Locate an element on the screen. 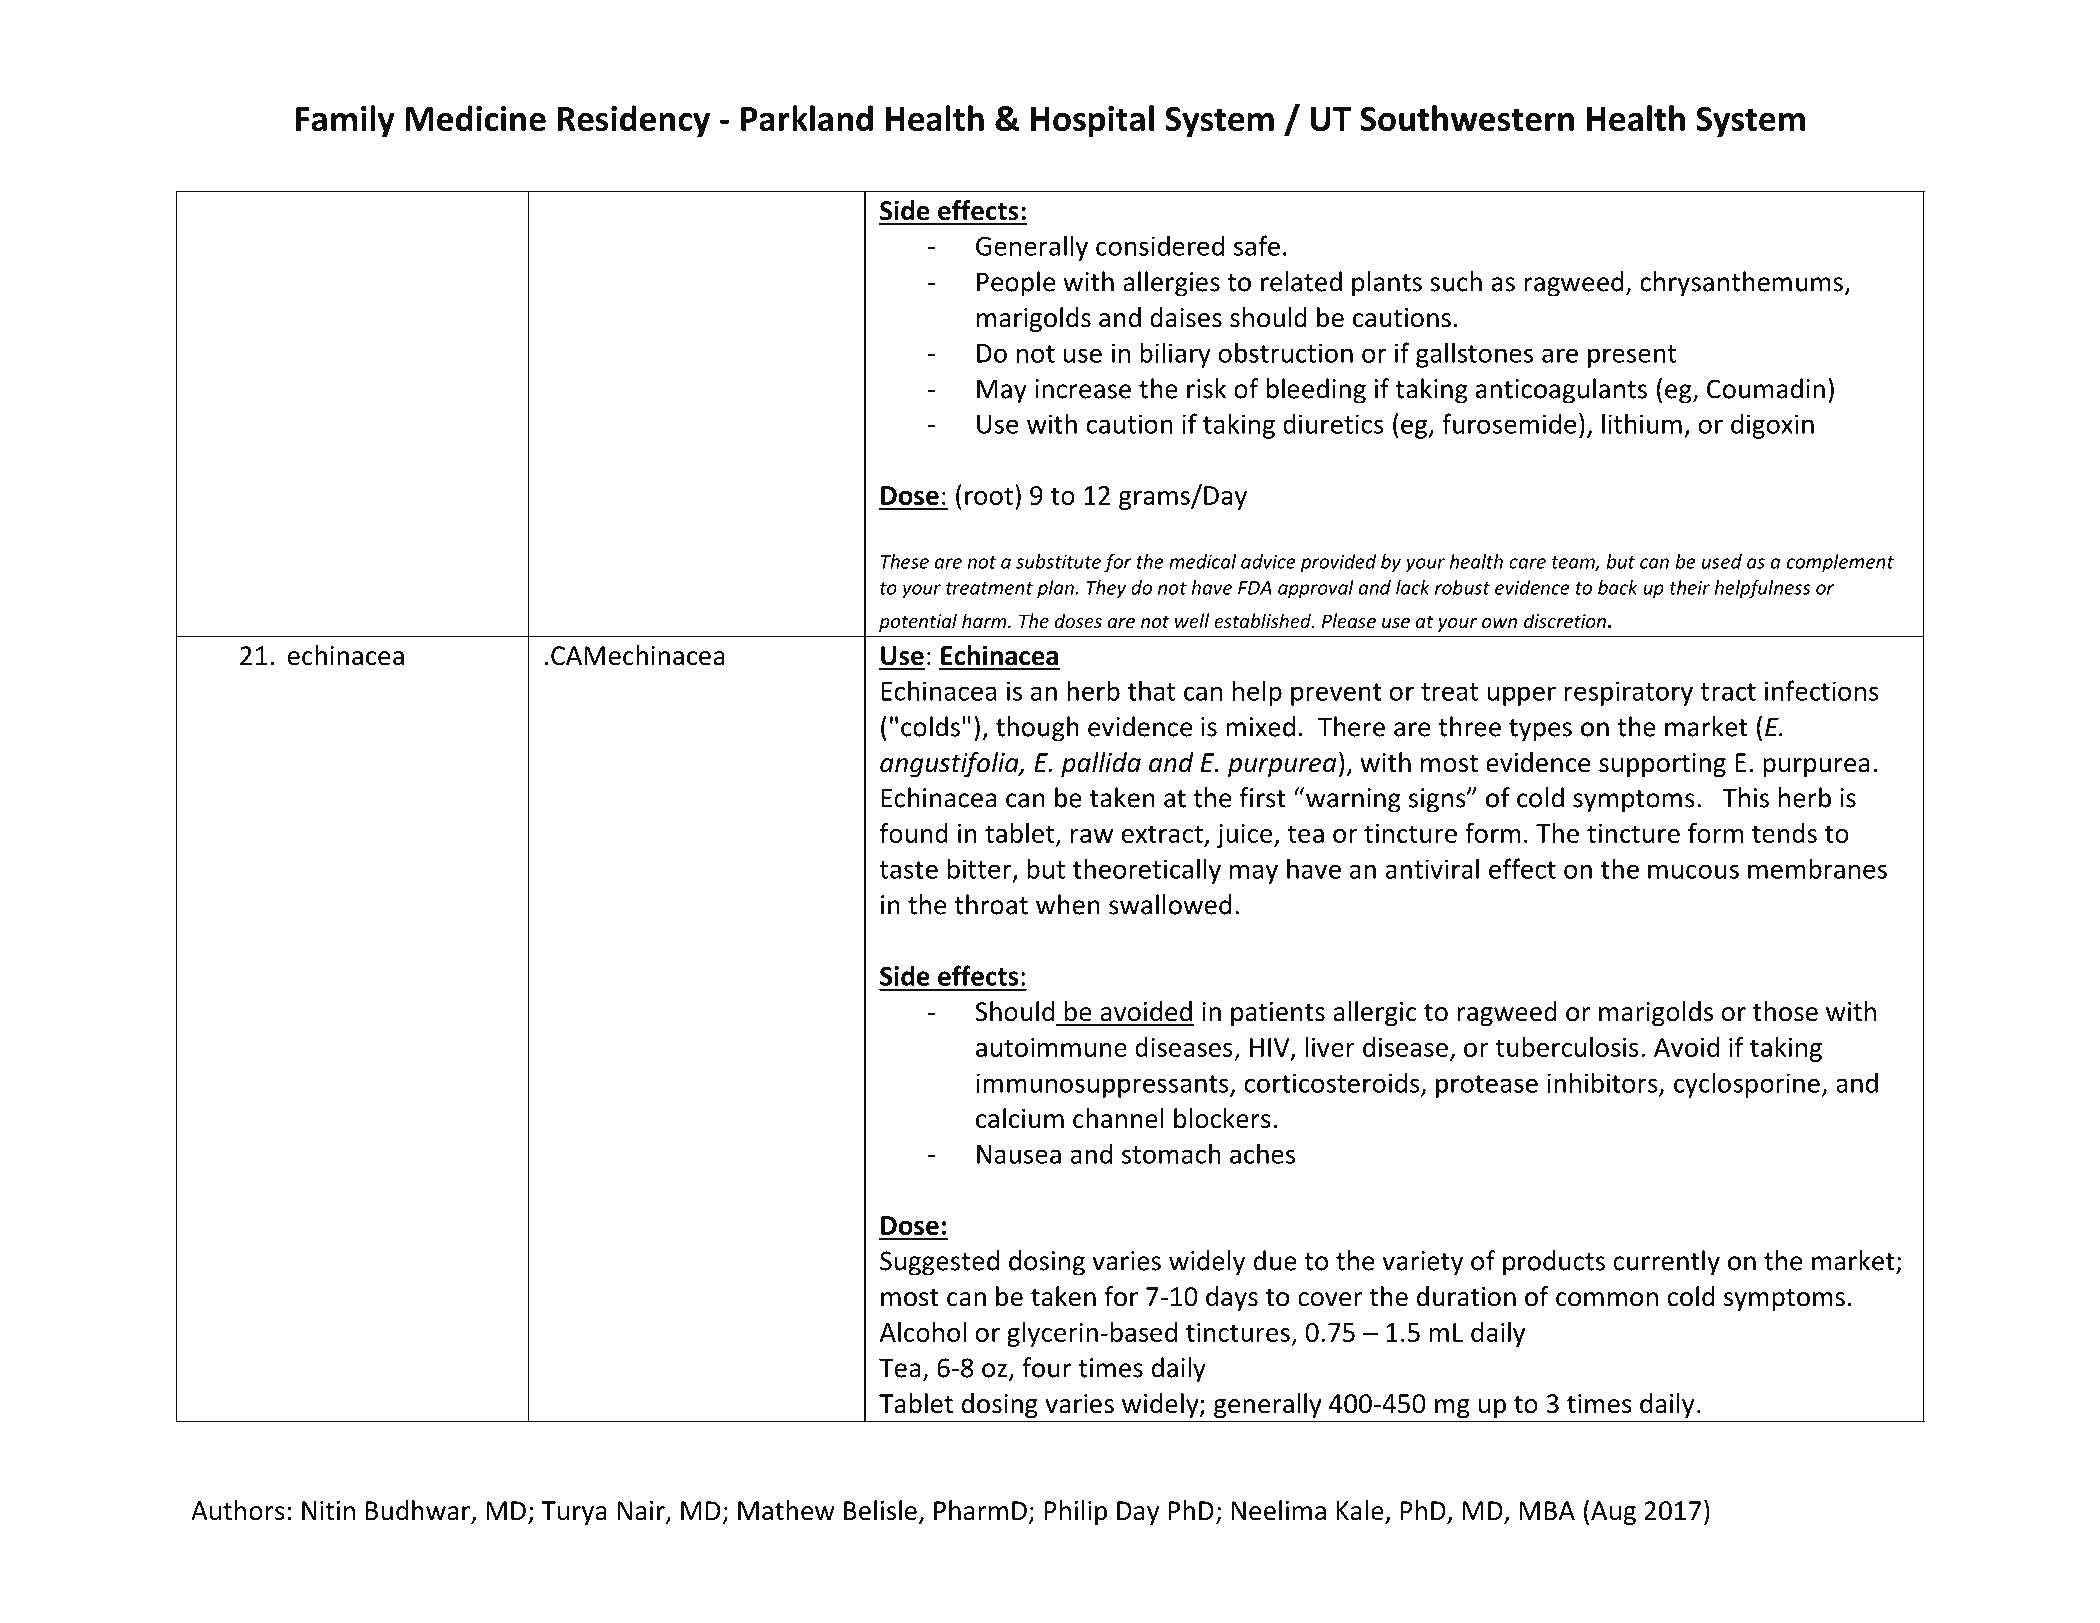  Aug is located at coordinates (1613, 1513).
